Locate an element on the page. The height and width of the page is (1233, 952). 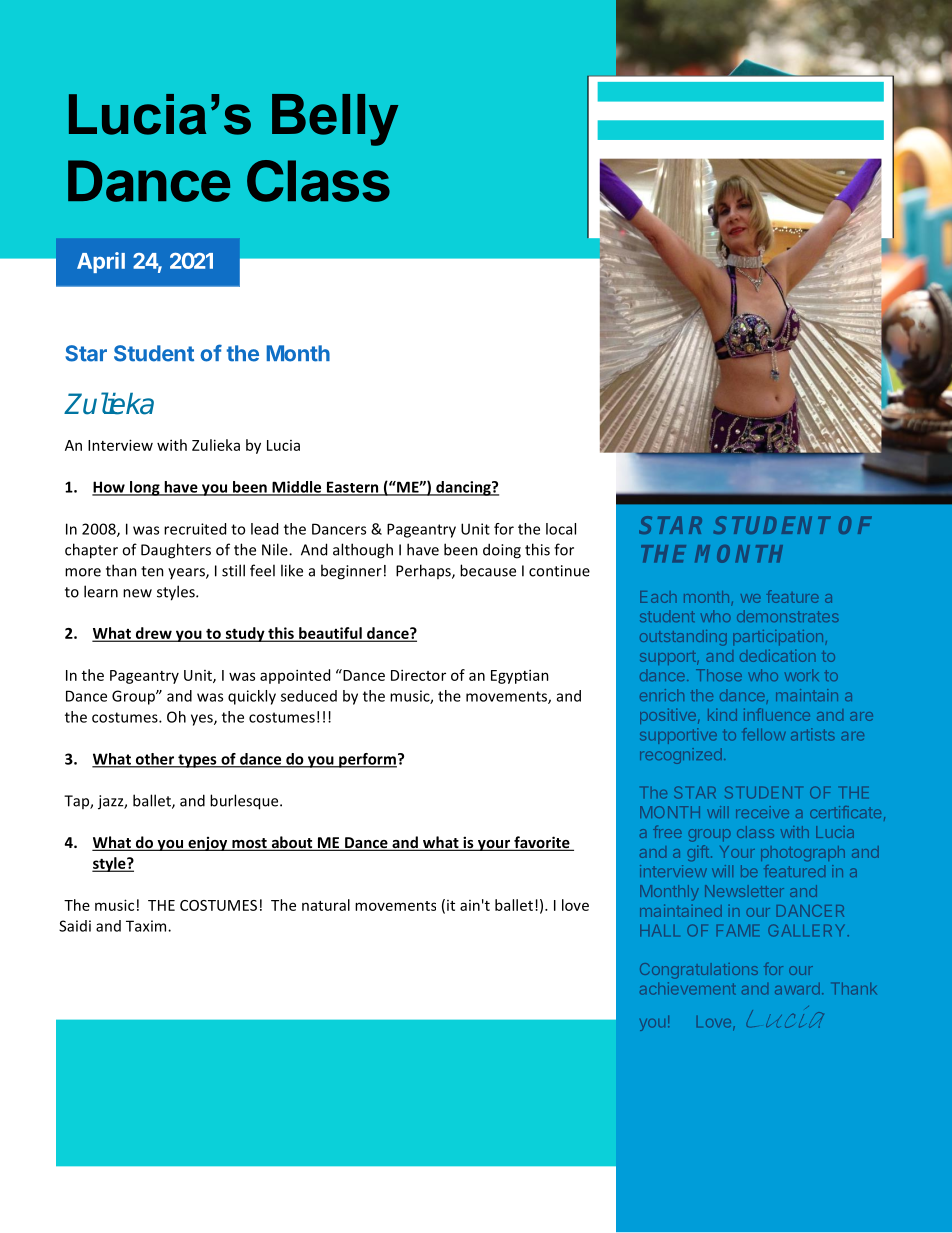
long is located at coordinates (145, 488).
